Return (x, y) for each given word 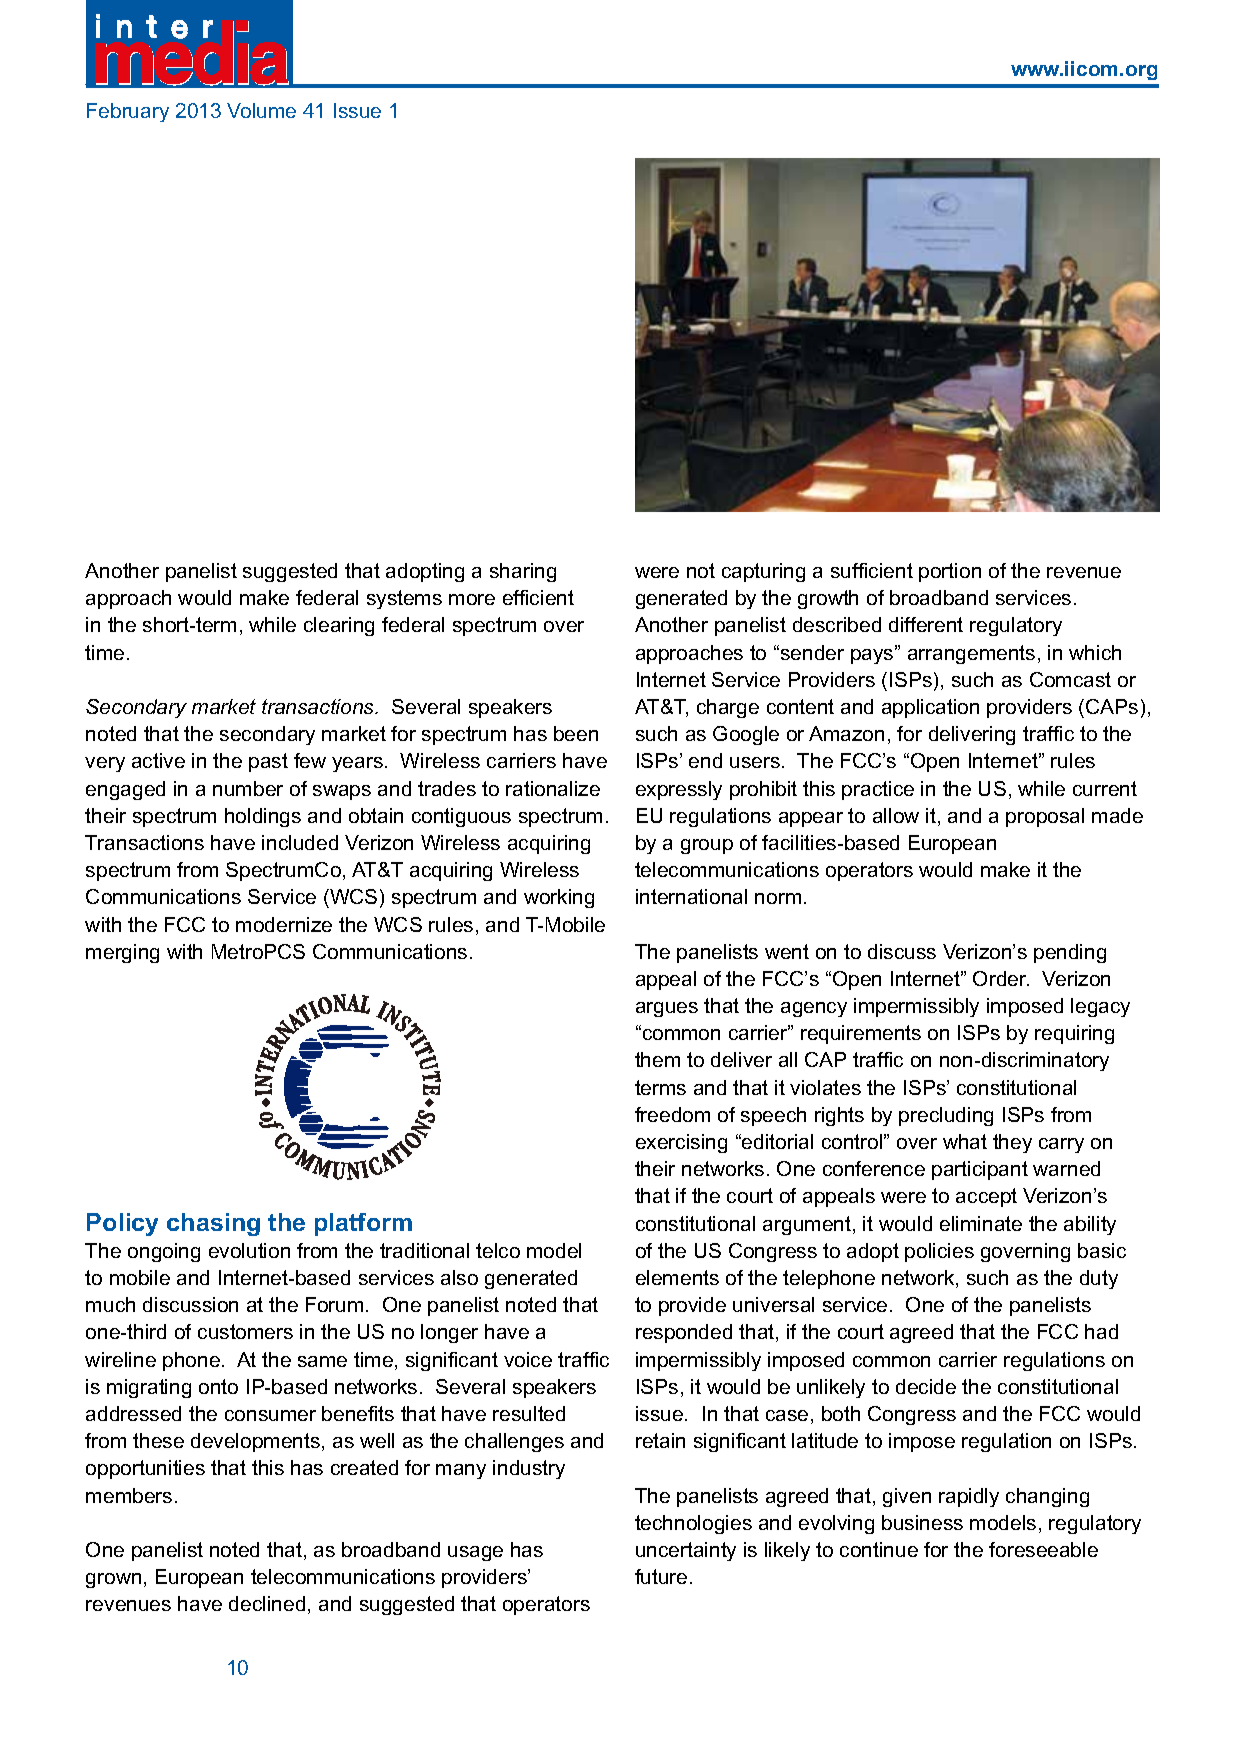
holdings (263, 817)
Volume (261, 110)
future (661, 1576)
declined (267, 1603)
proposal (1045, 817)
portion (950, 572)
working (559, 898)
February (128, 112)
